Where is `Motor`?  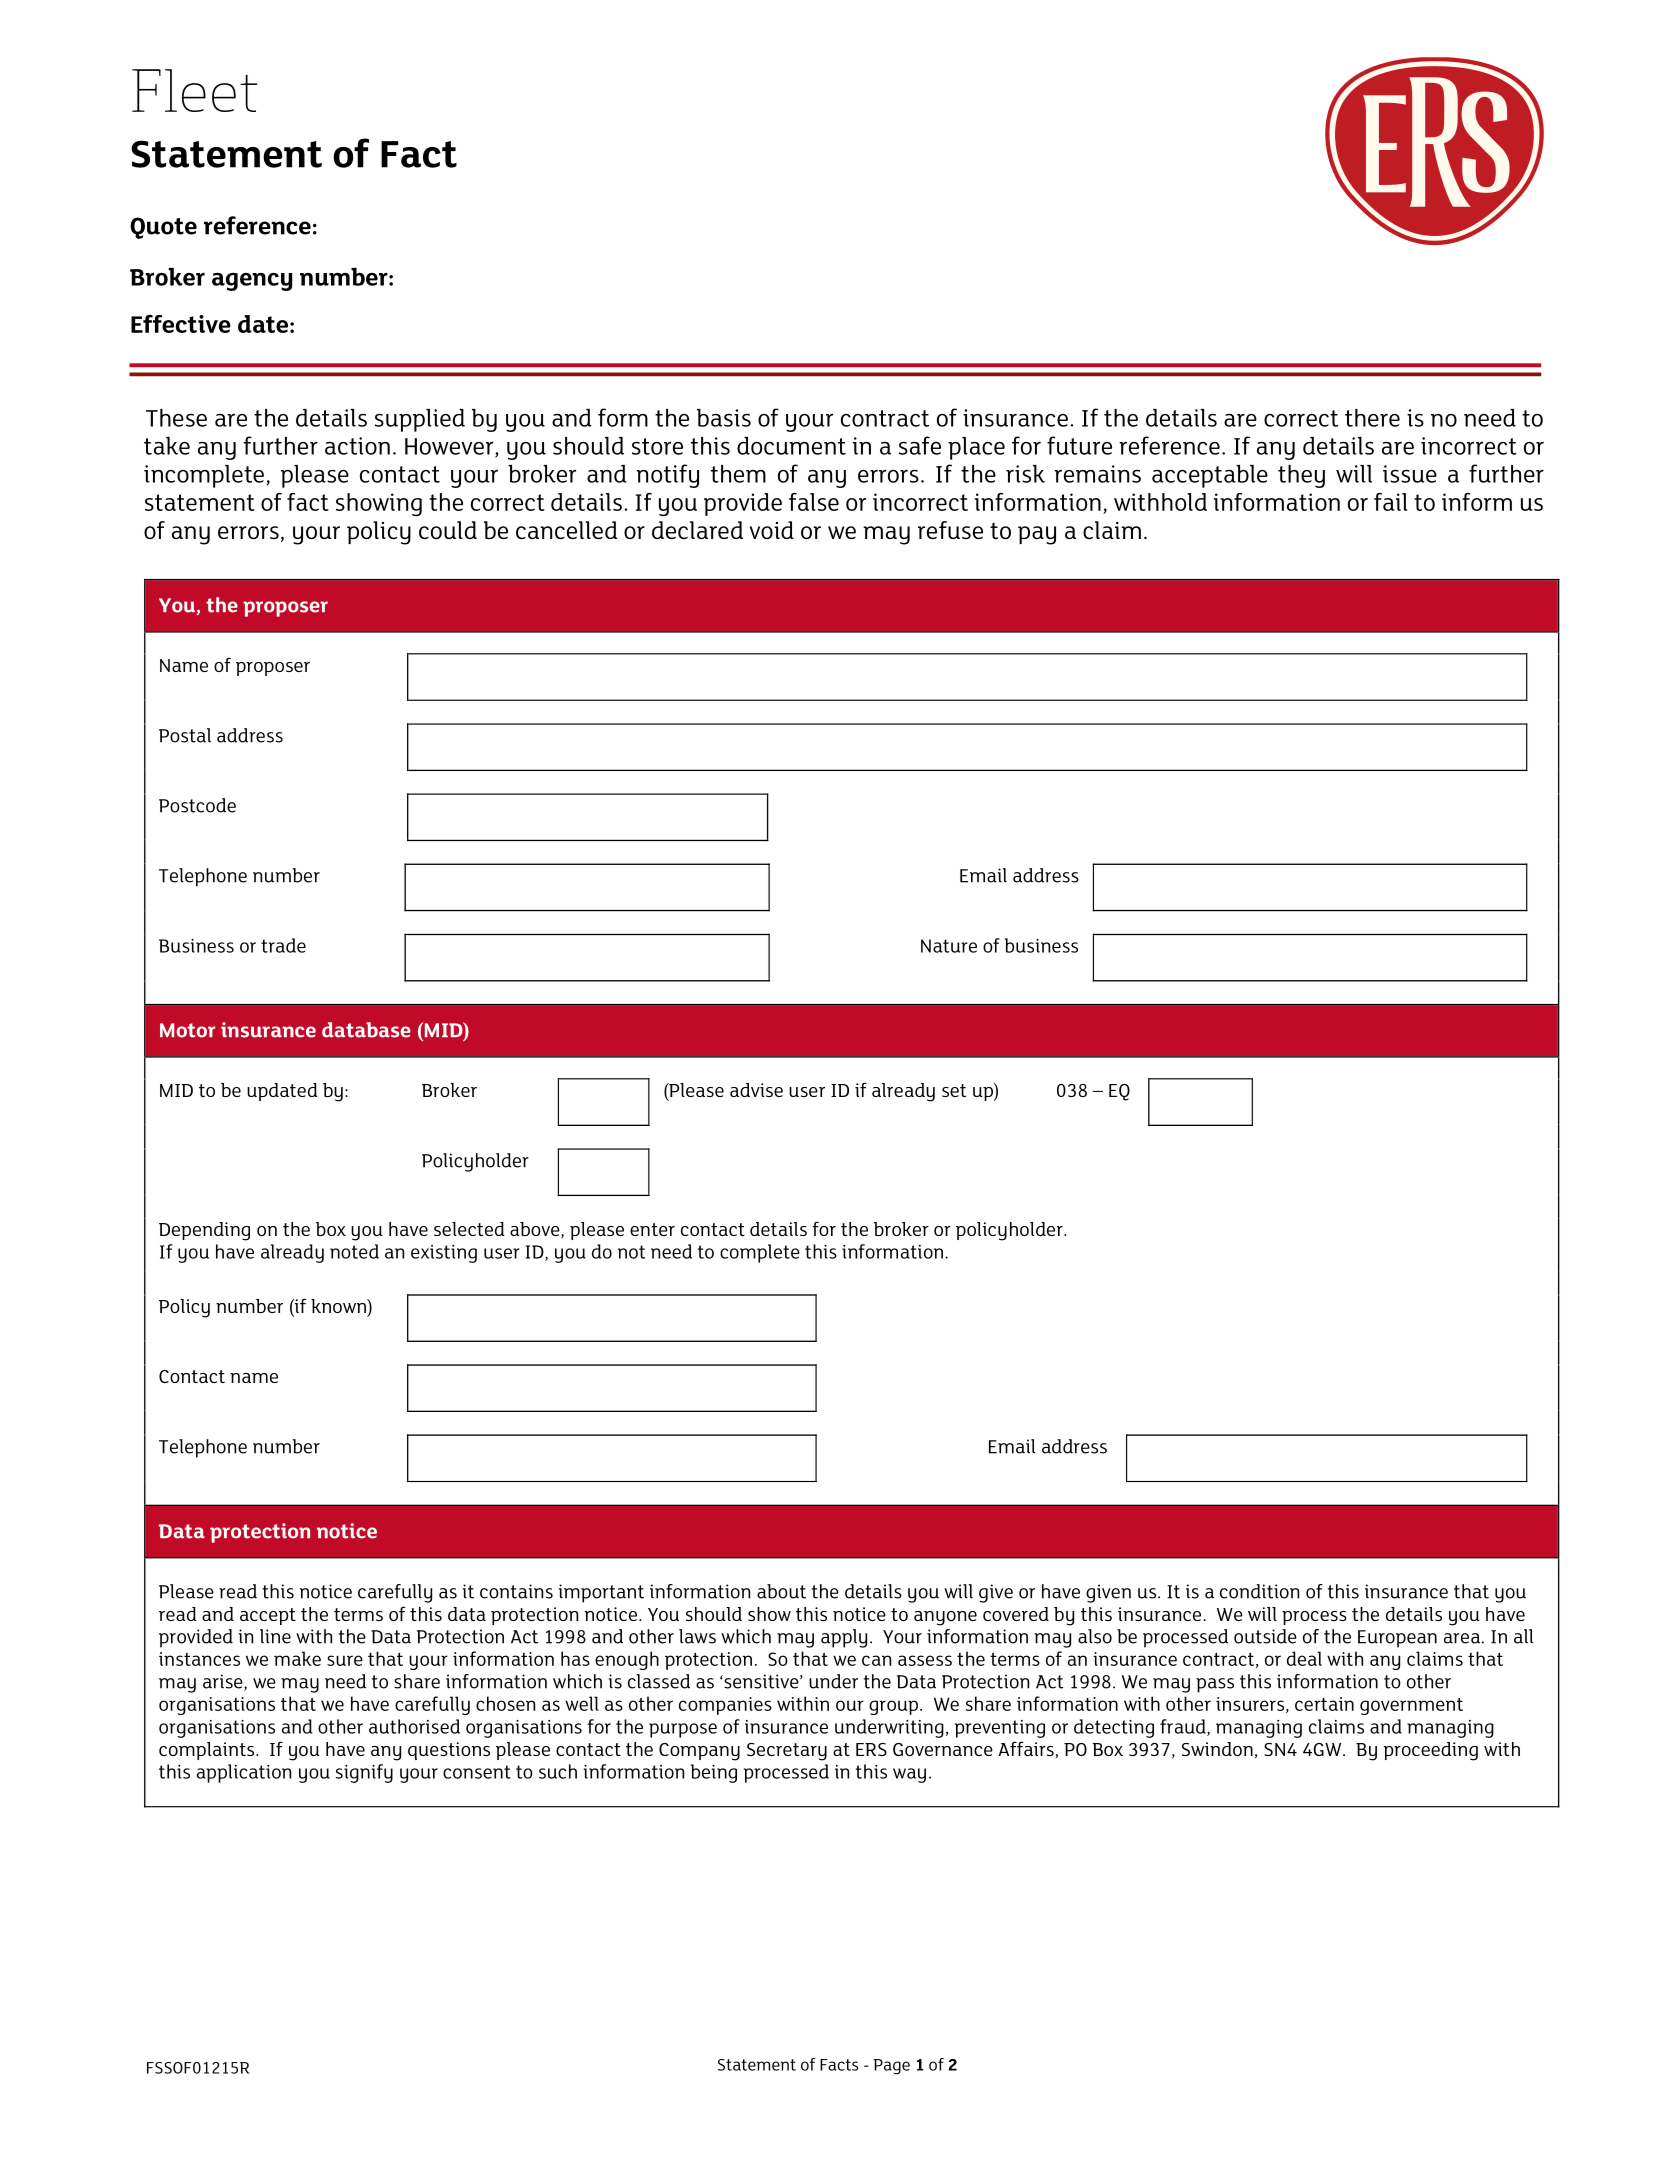
Motor is located at coordinates (187, 1030).
